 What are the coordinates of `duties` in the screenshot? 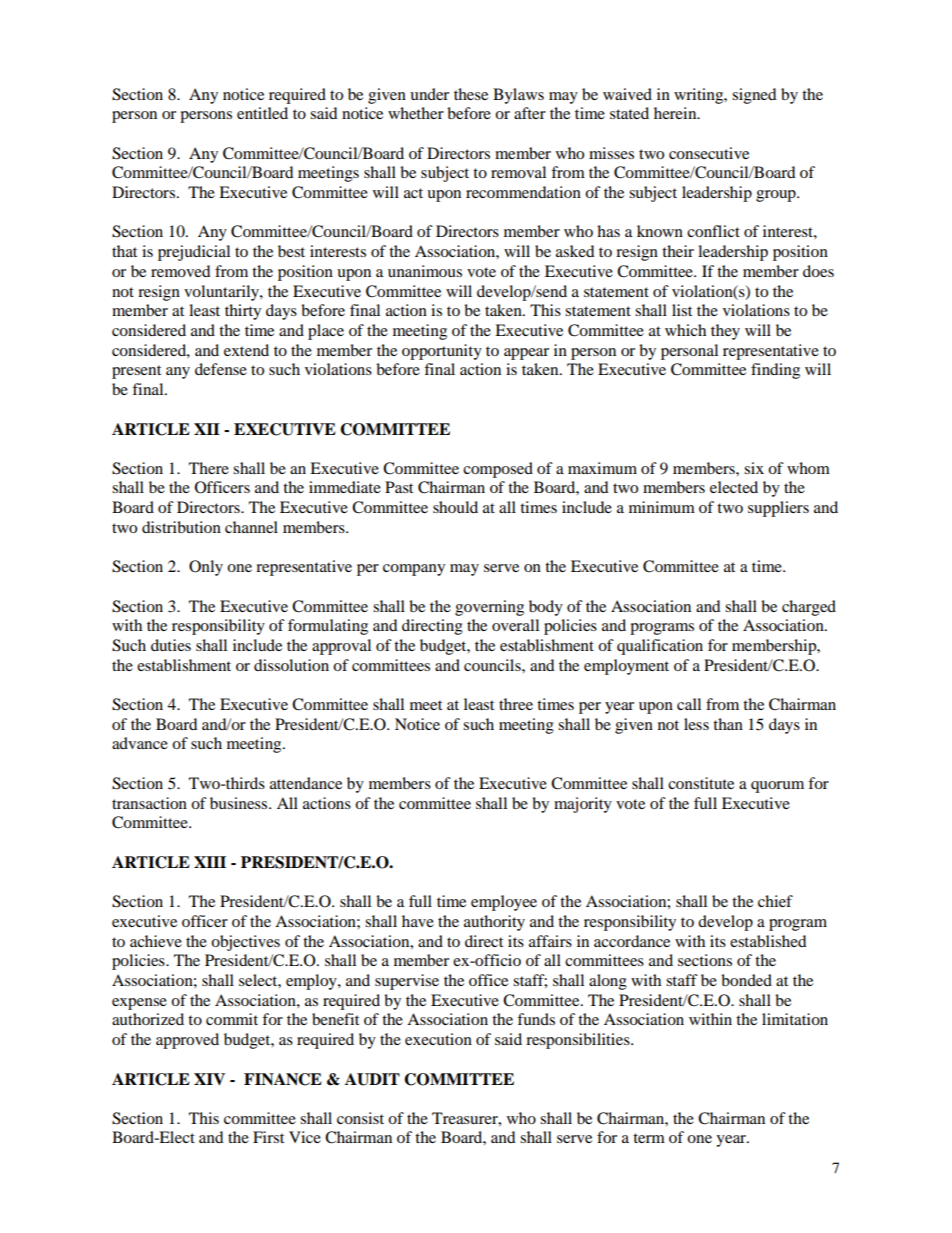 It's located at (171, 645).
